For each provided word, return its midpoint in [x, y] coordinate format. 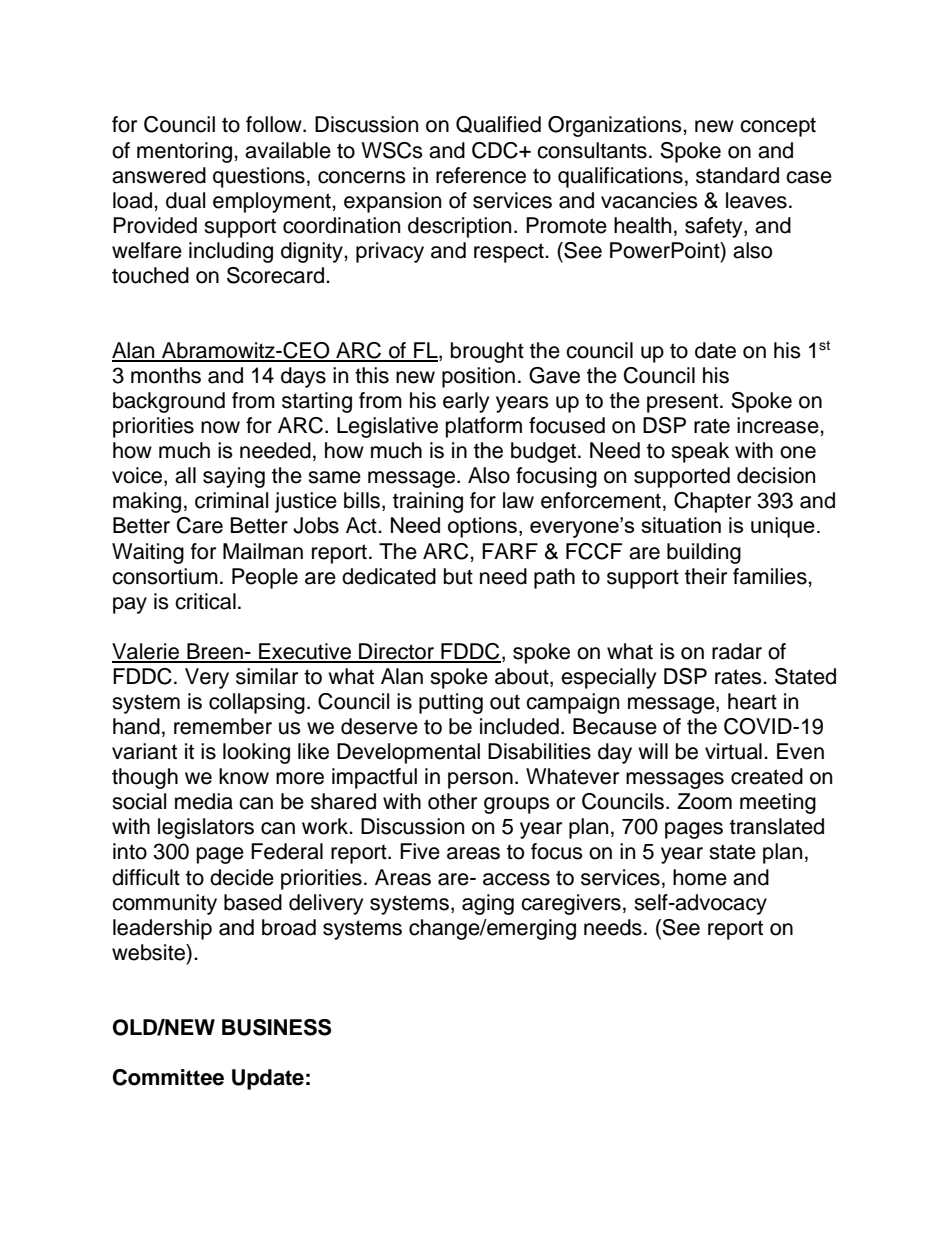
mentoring [186, 152]
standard [737, 175]
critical [205, 601]
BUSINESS [276, 1027]
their [706, 576]
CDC [496, 150]
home [700, 877]
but [458, 576]
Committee [168, 1077]
